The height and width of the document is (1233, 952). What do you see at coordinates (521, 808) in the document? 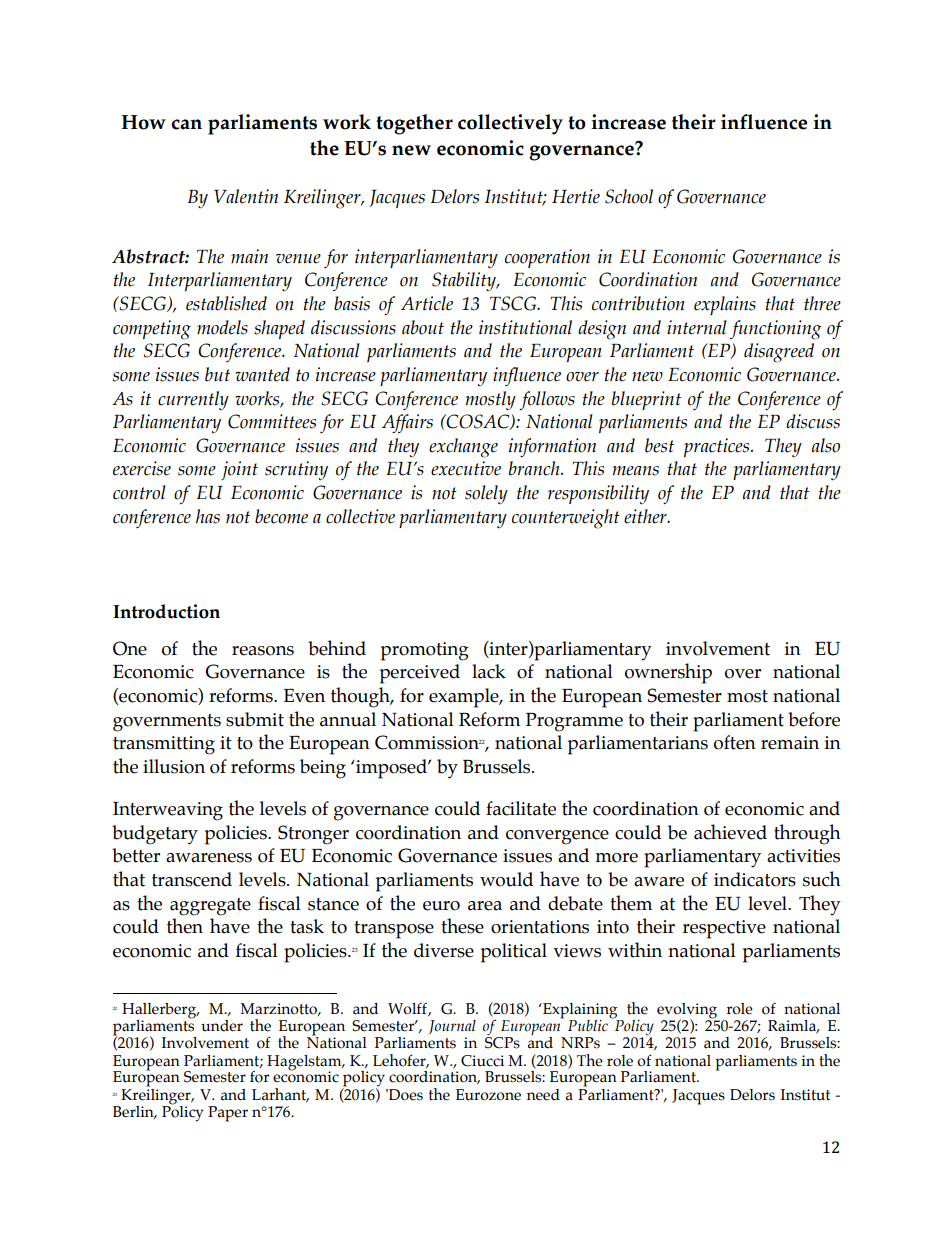
I see `facilitate` at bounding box center [521, 808].
